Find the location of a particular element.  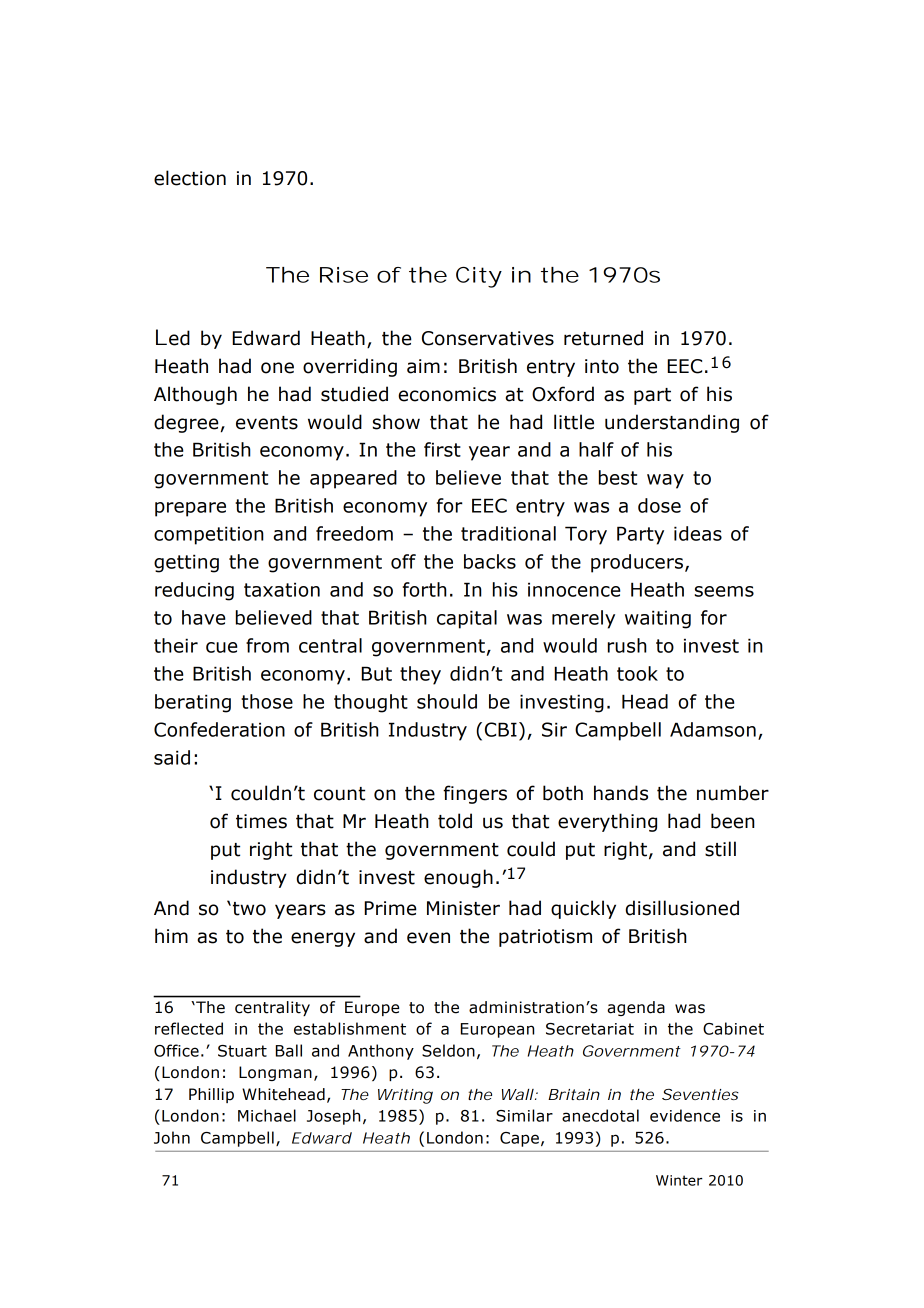

Michael is located at coordinates (267, 1115).
